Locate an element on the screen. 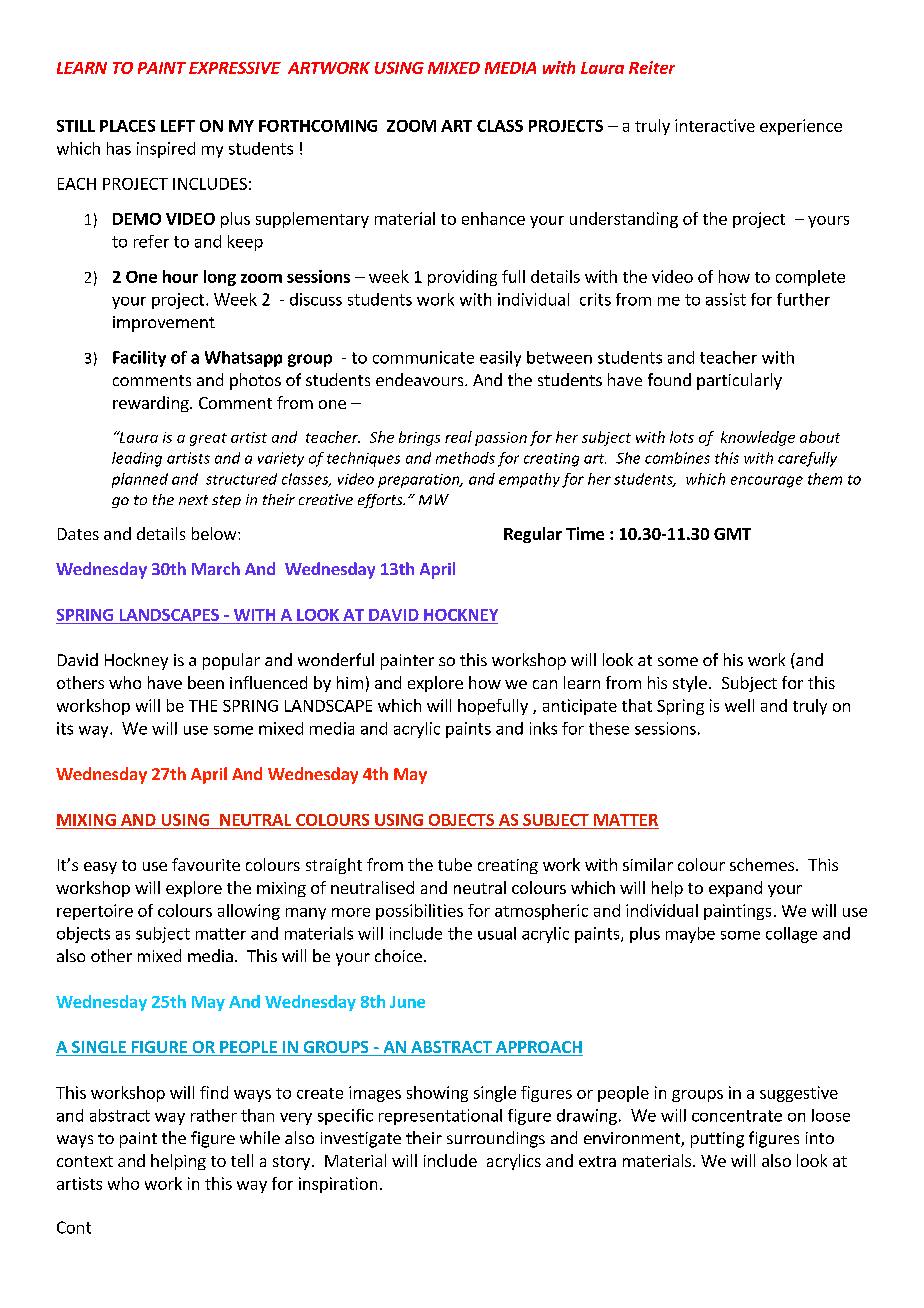  knowledge is located at coordinates (758, 438).
